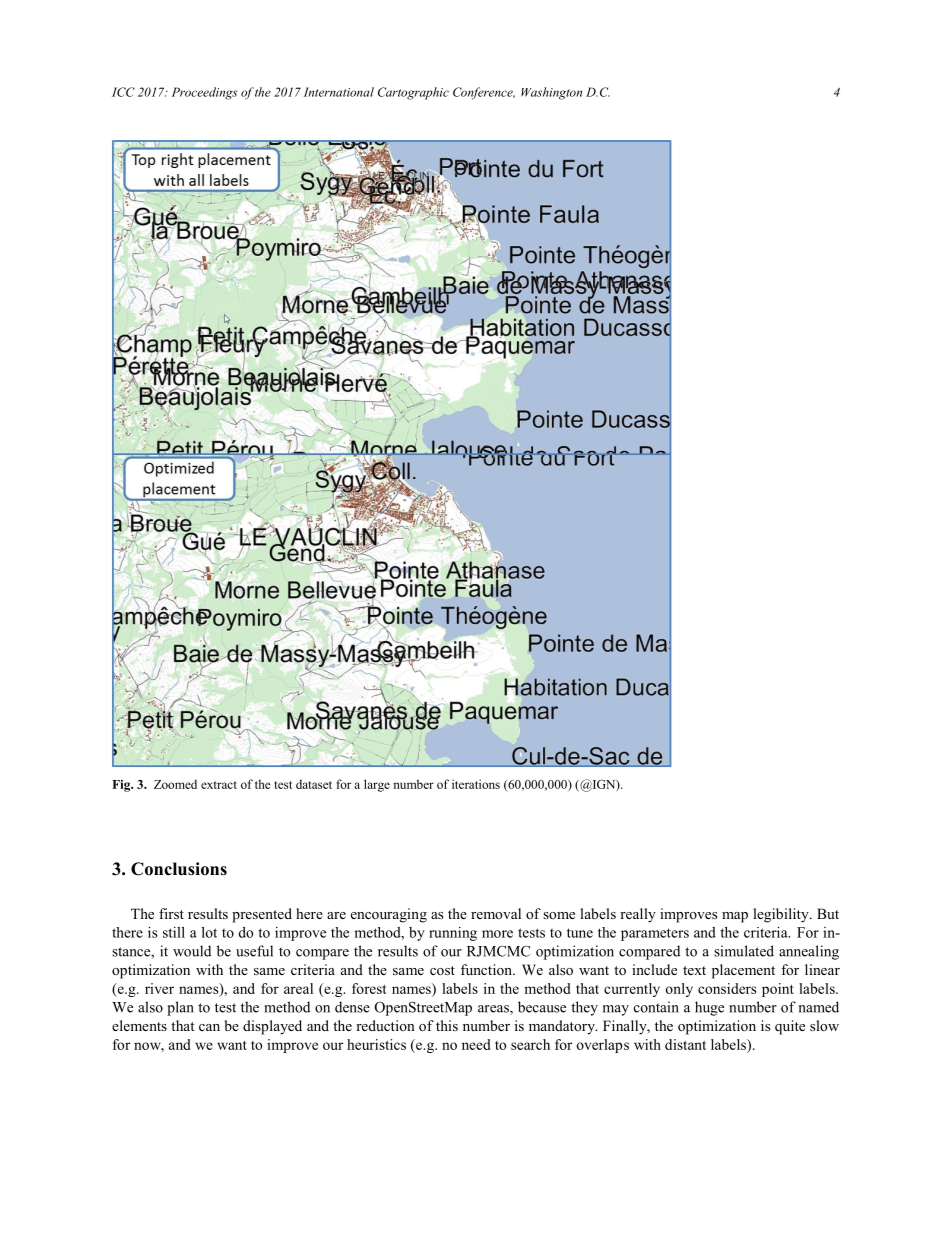  What do you see at coordinates (476, 784) in the document?
I see `iterations` at bounding box center [476, 784].
